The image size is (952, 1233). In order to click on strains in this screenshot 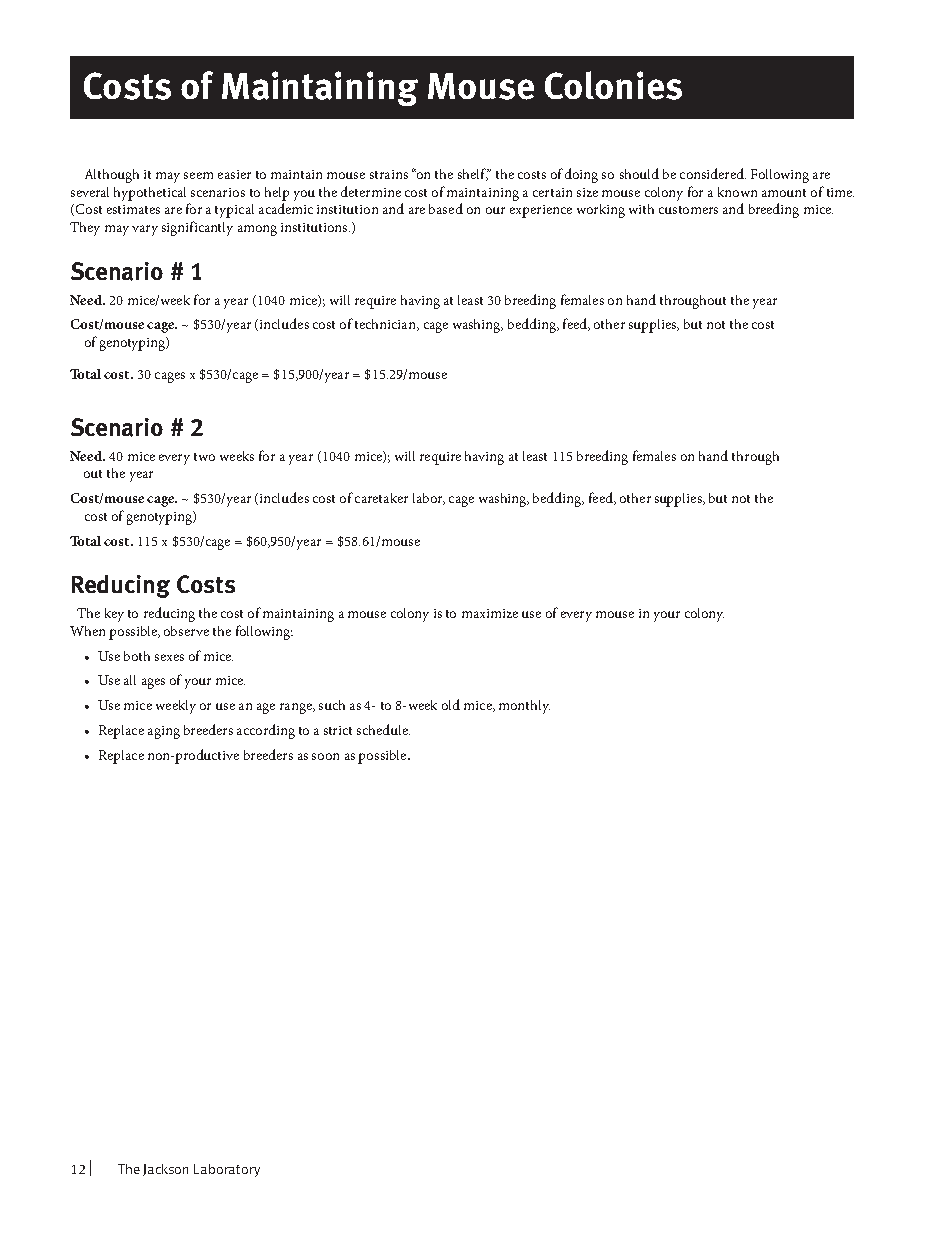, I will do `click(389, 174)`.
